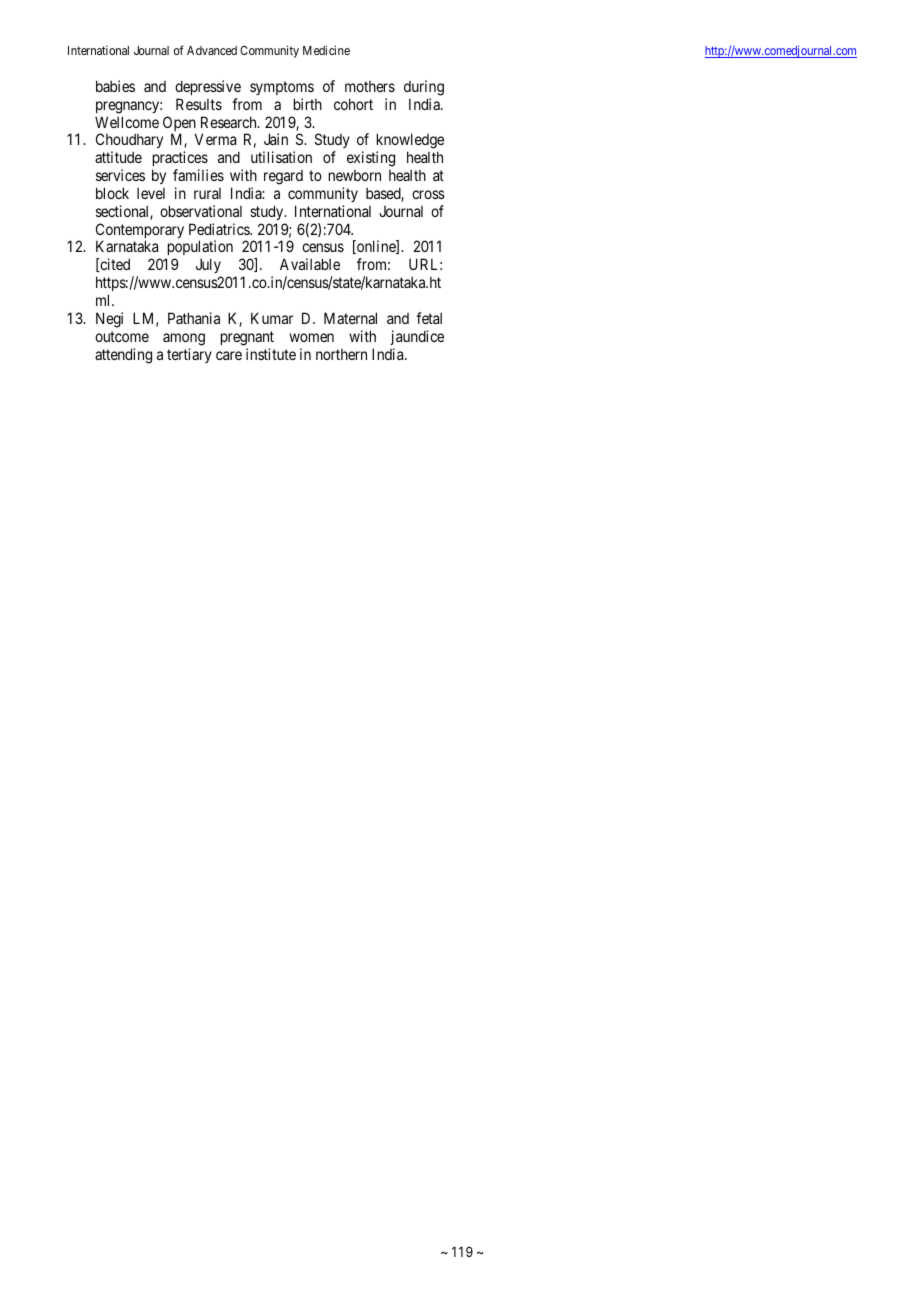  What do you see at coordinates (123, 356) in the image?
I see `attending` at bounding box center [123, 356].
